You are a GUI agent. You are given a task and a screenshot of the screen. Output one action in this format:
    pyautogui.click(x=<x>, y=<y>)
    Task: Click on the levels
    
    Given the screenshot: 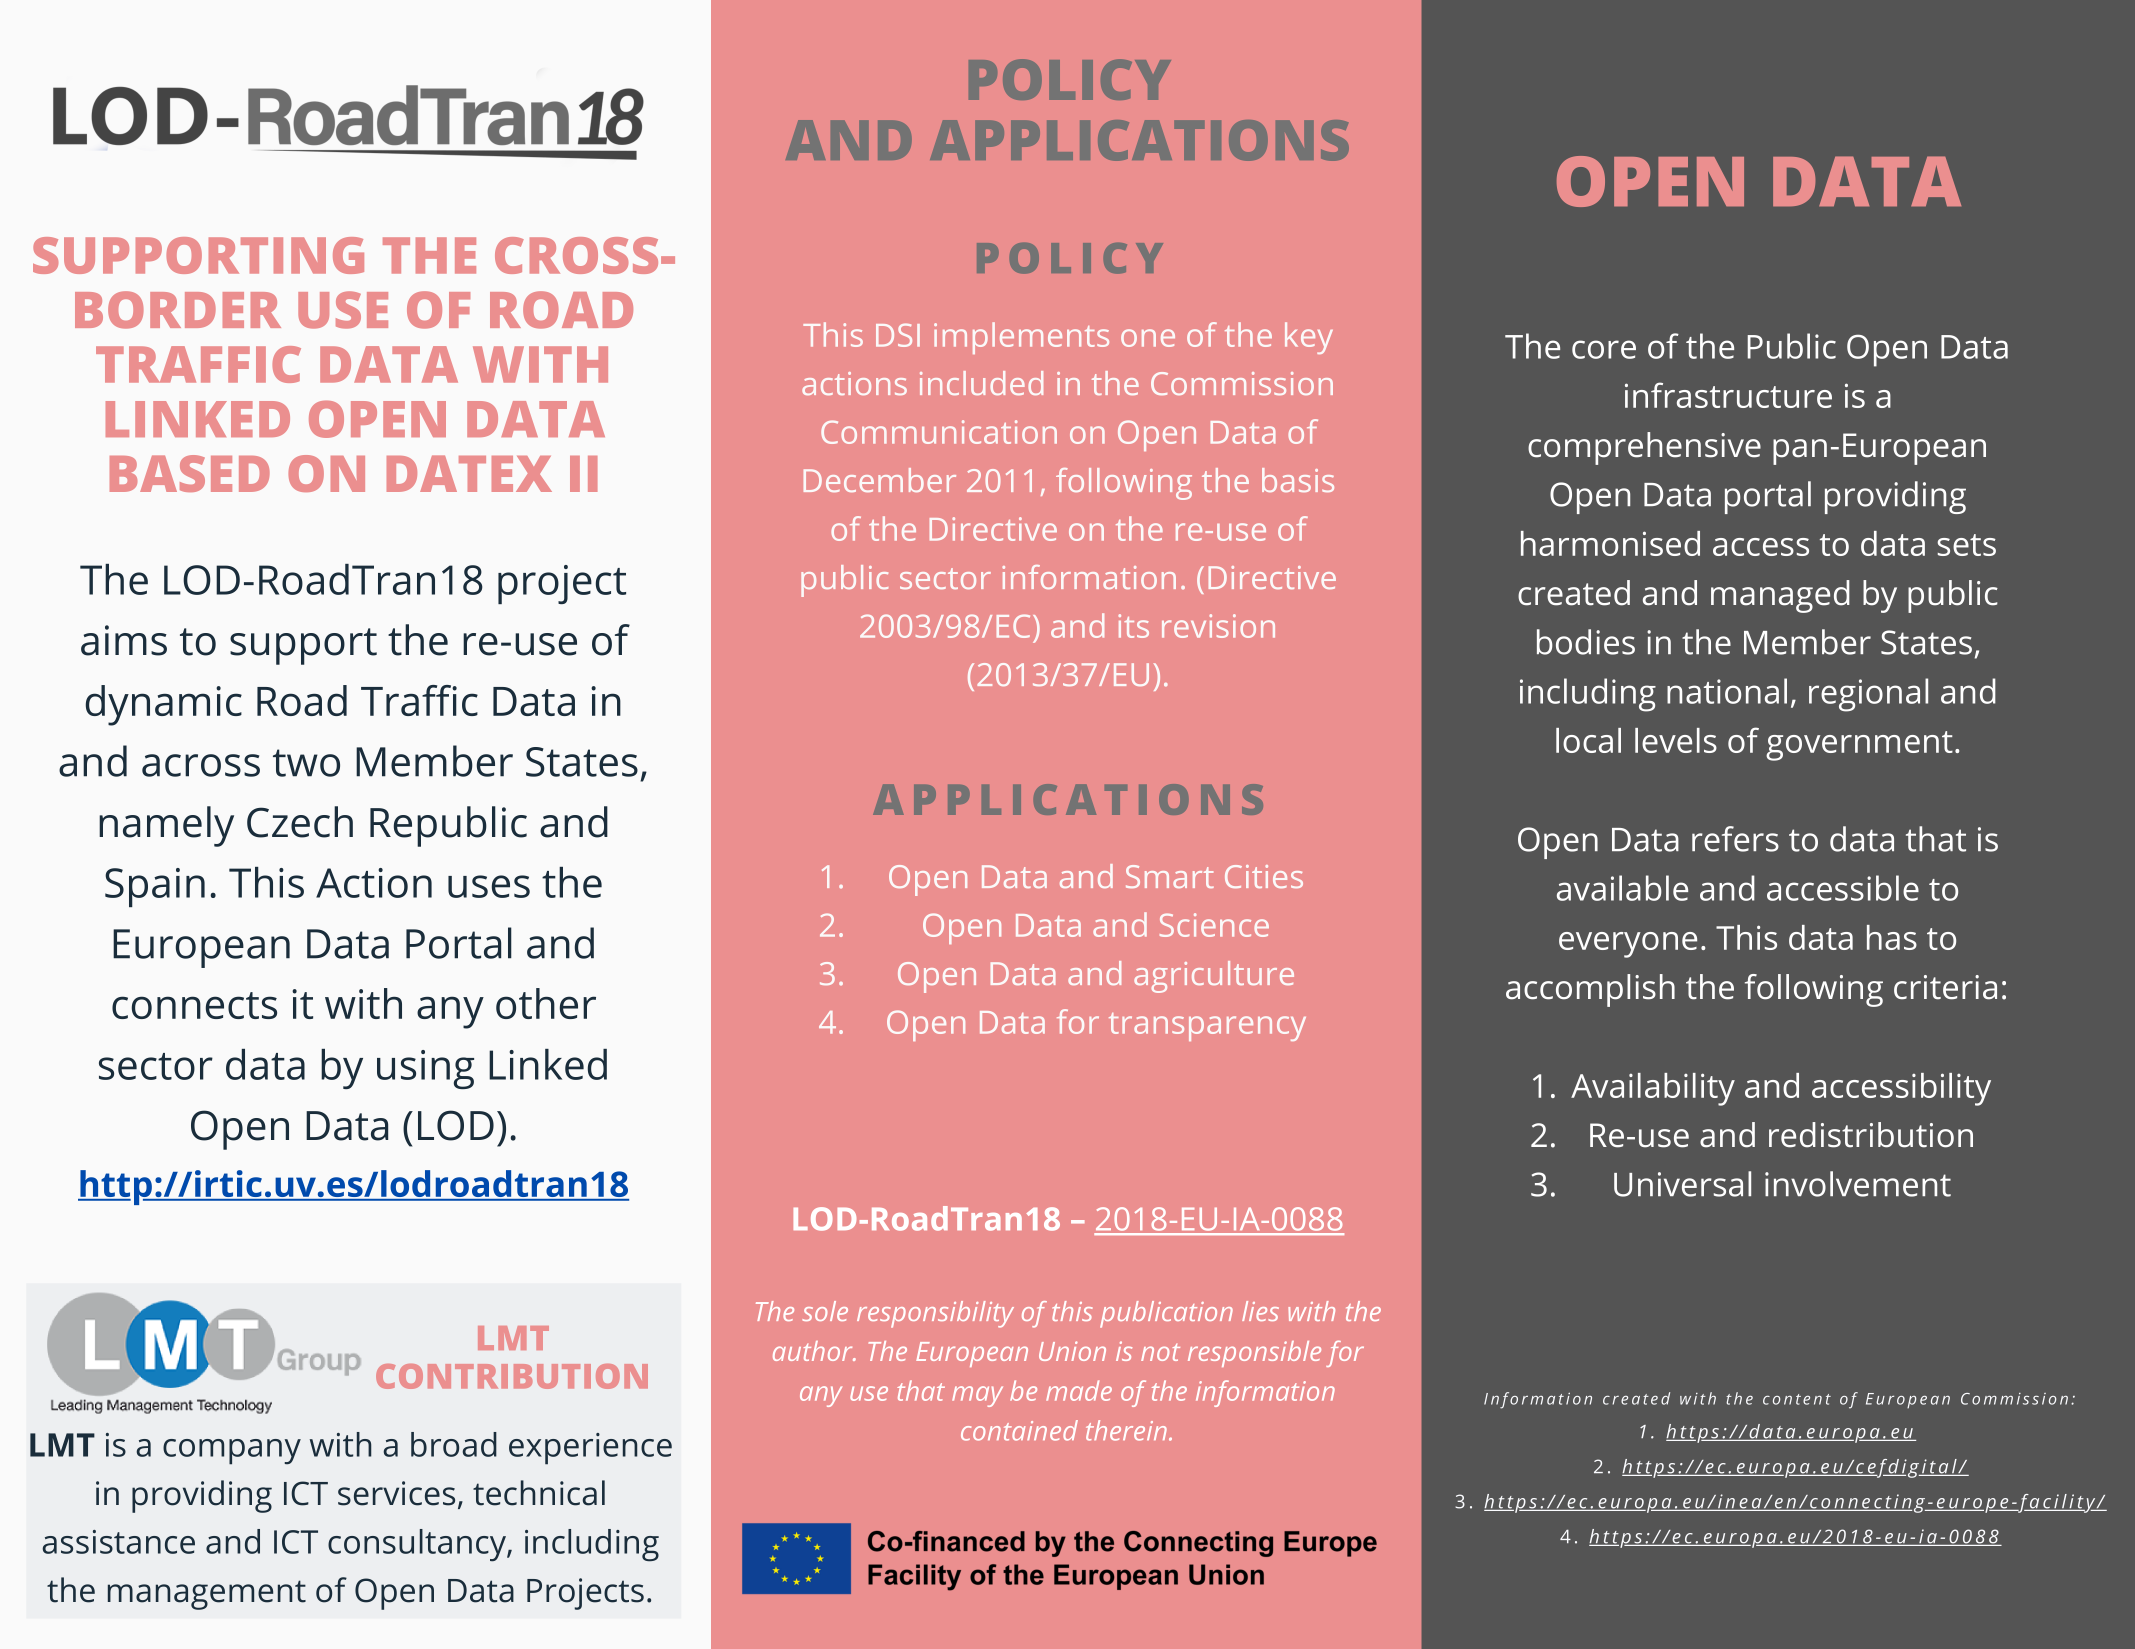 What is the action you would take?
    pyautogui.click(x=1676, y=740)
